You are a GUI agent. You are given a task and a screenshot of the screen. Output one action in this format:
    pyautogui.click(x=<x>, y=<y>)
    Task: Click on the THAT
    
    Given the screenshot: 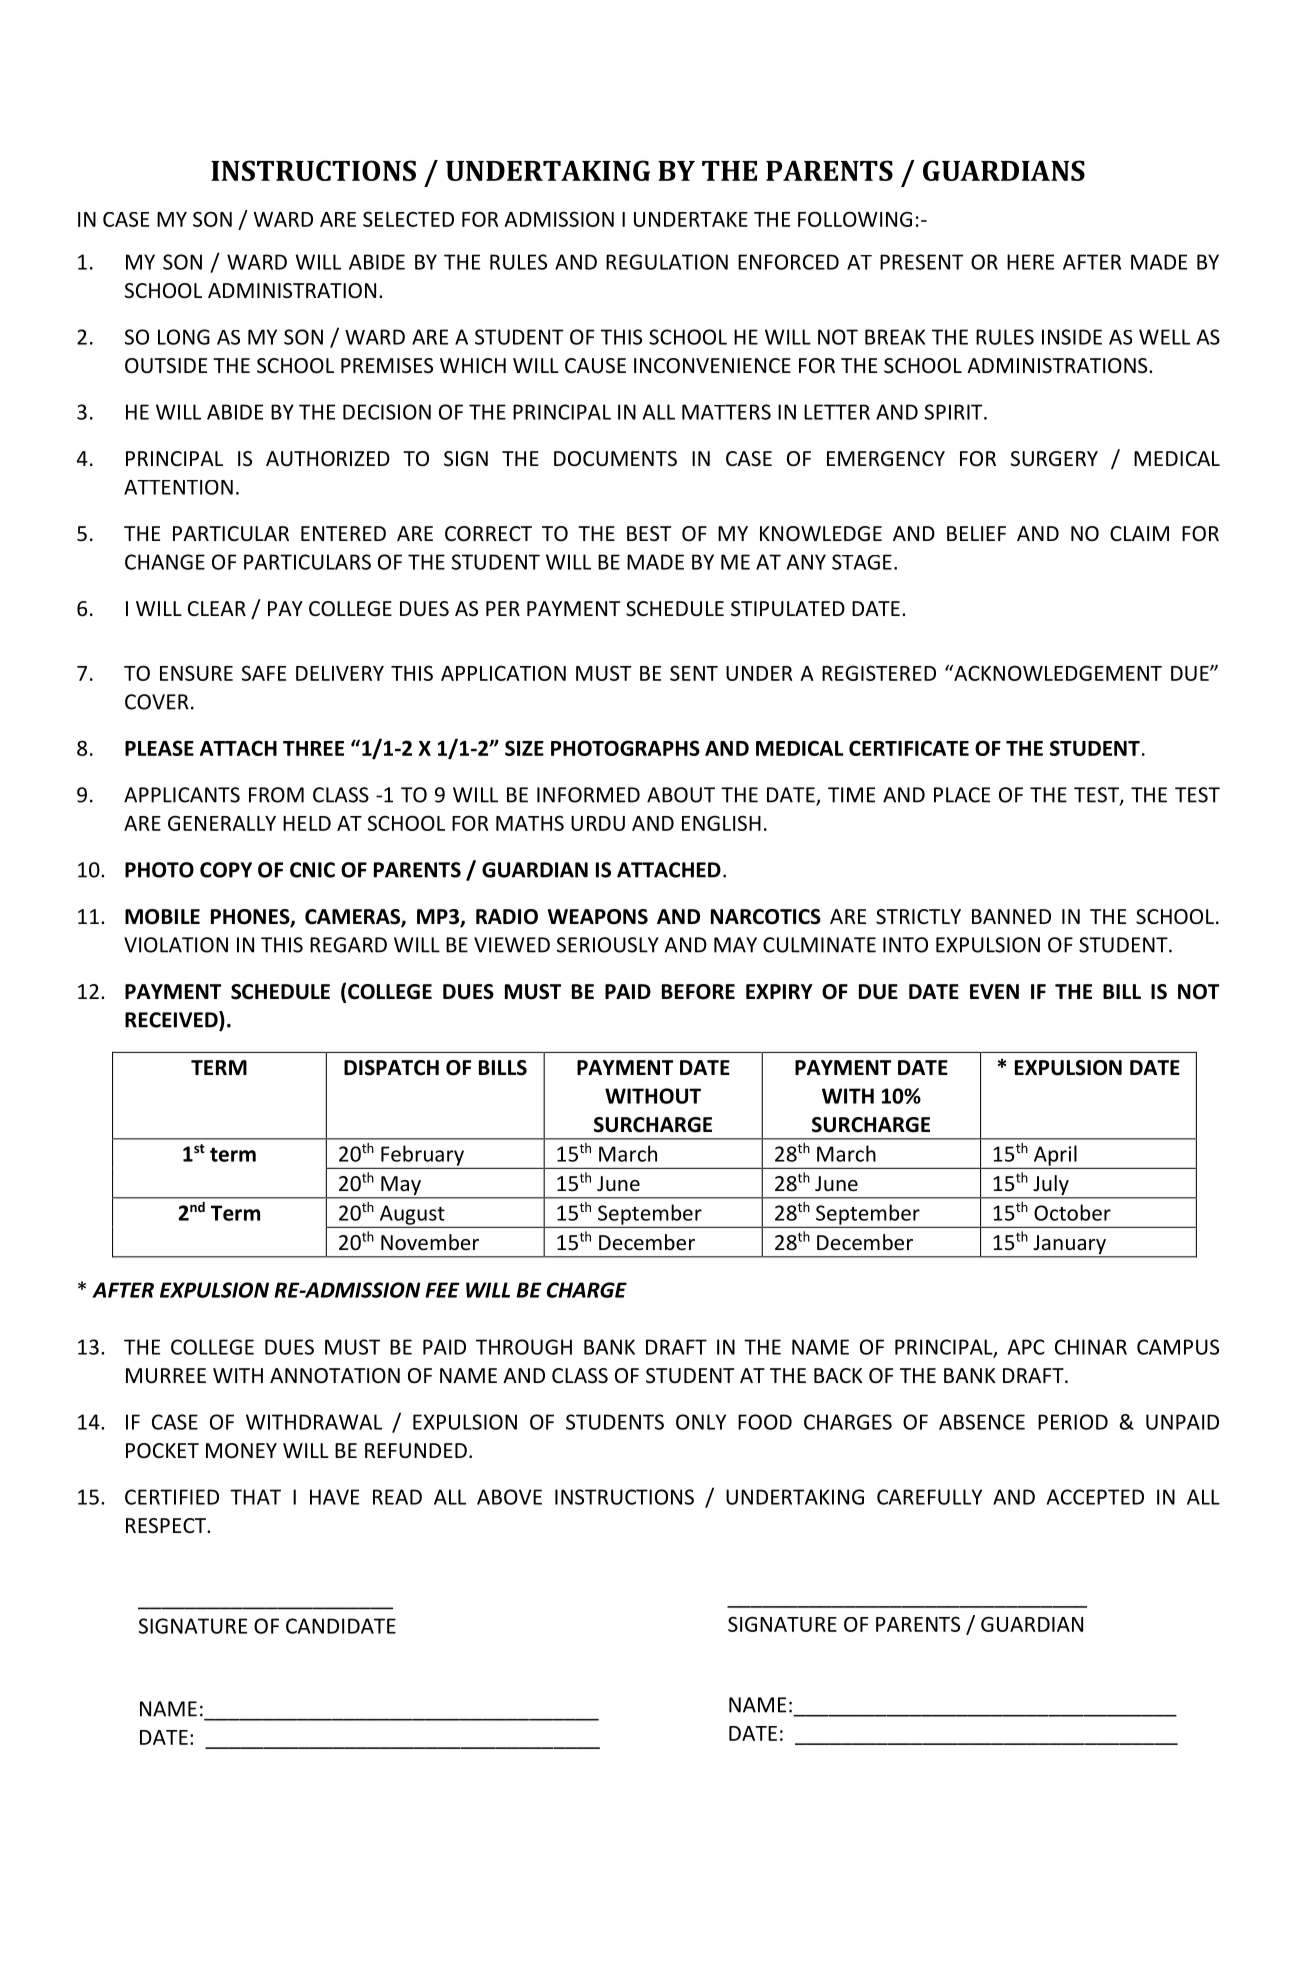 What is the action you would take?
    pyautogui.click(x=255, y=1497)
